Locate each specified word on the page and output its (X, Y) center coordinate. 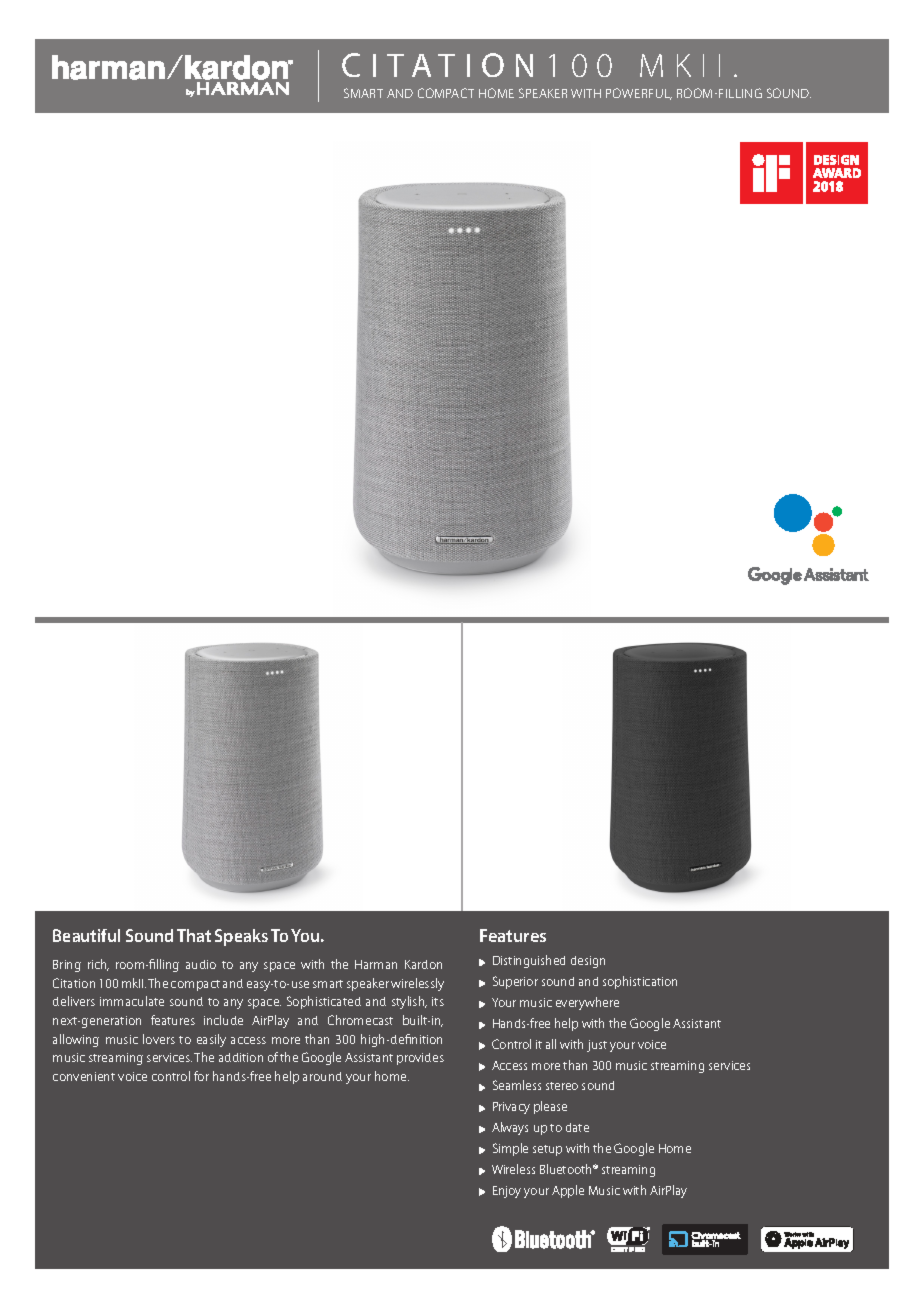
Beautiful (86, 935)
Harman (376, 964)
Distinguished (529, 961)
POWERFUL (639, 94)
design (588, 962)
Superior (515, 982)
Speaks (241, 937)
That (194, 935)
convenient (84, 1076)
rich (98, 965)
